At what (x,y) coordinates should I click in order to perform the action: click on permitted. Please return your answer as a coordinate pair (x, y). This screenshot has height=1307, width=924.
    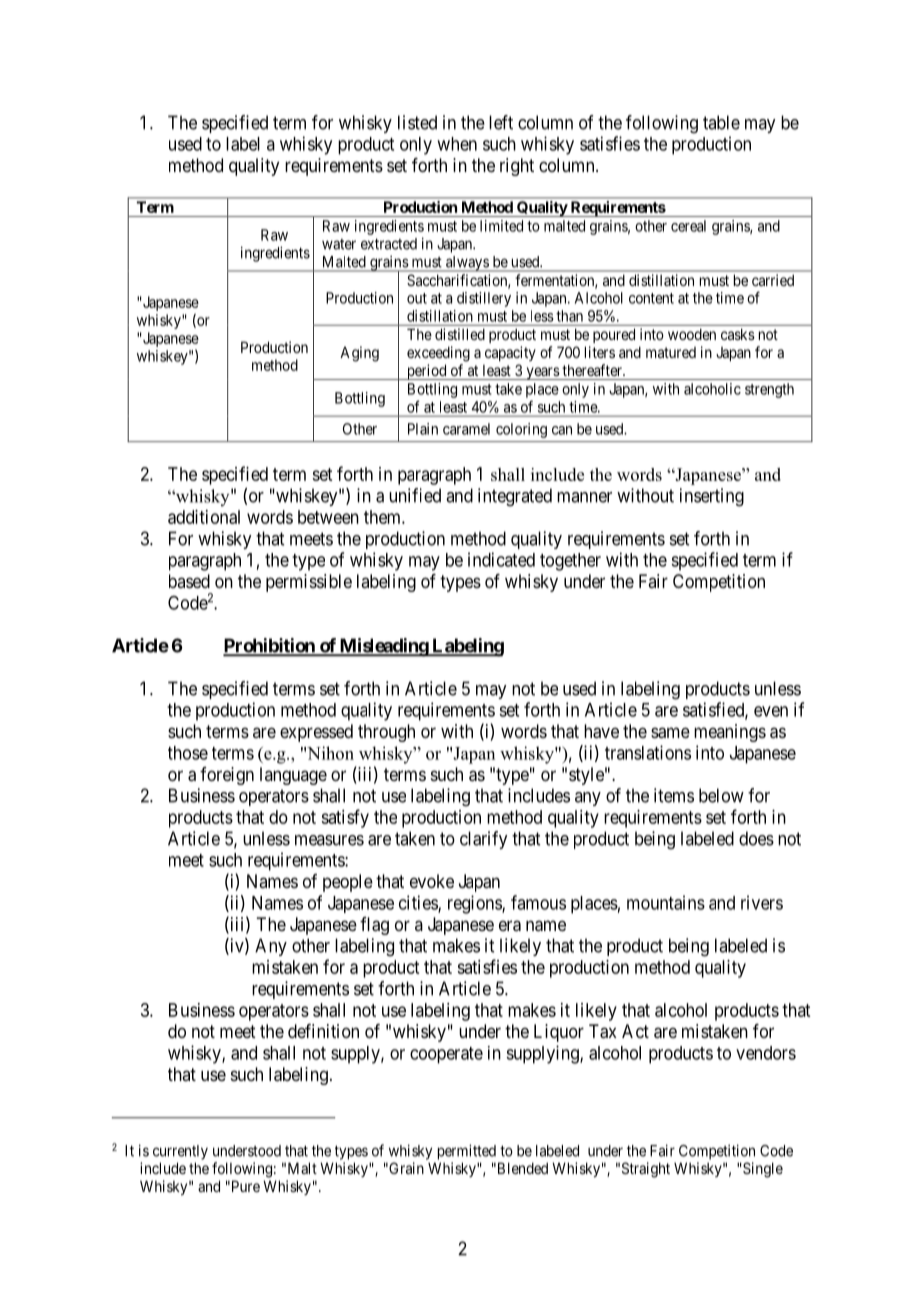
    Looking at the image, I should click on (467, 1152).
